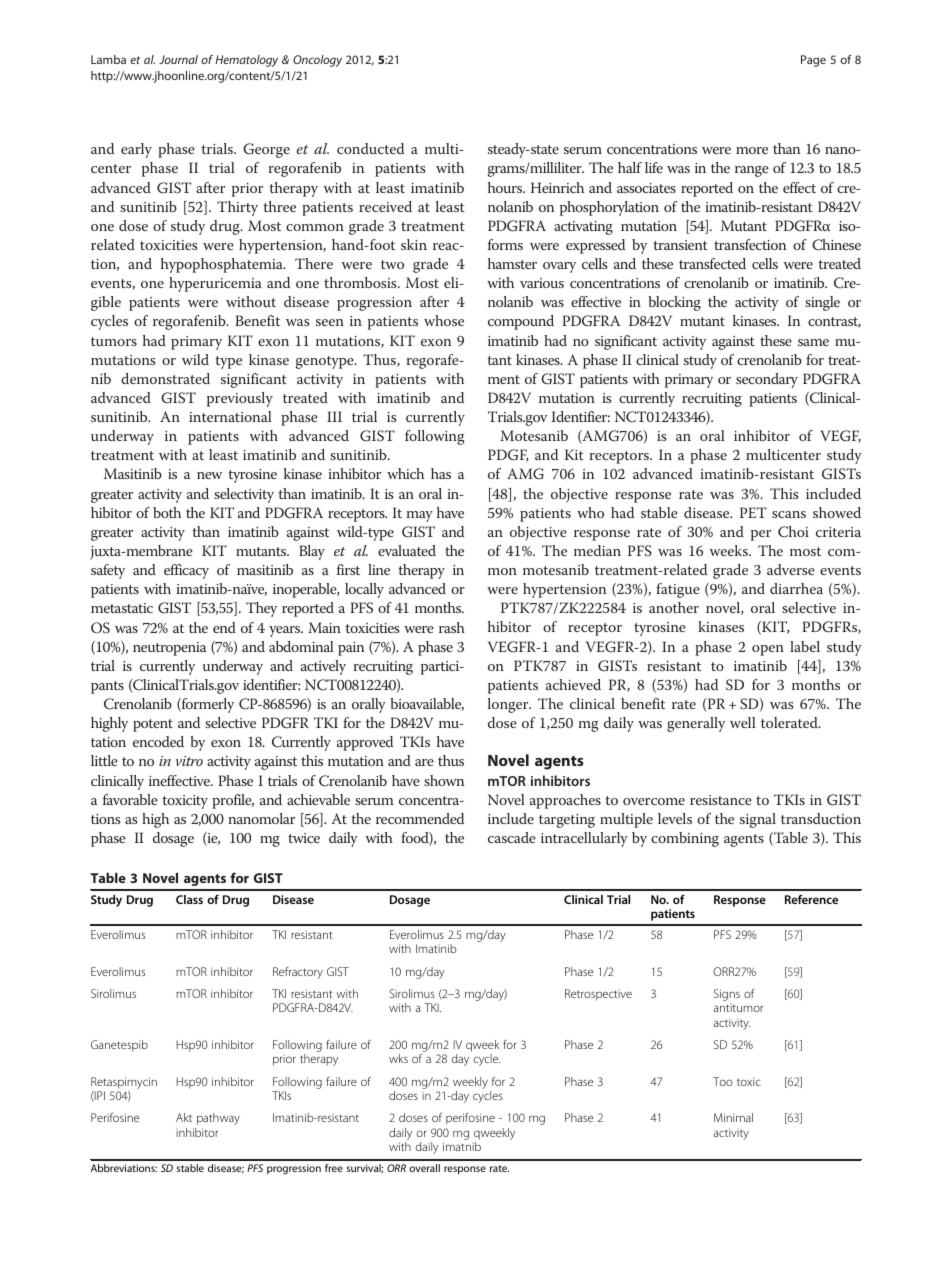 The image size is (952, 1270). What do you see at coordinates (186, 571) in the page?
I see `efficacy` at bounding box center [186, 571].
